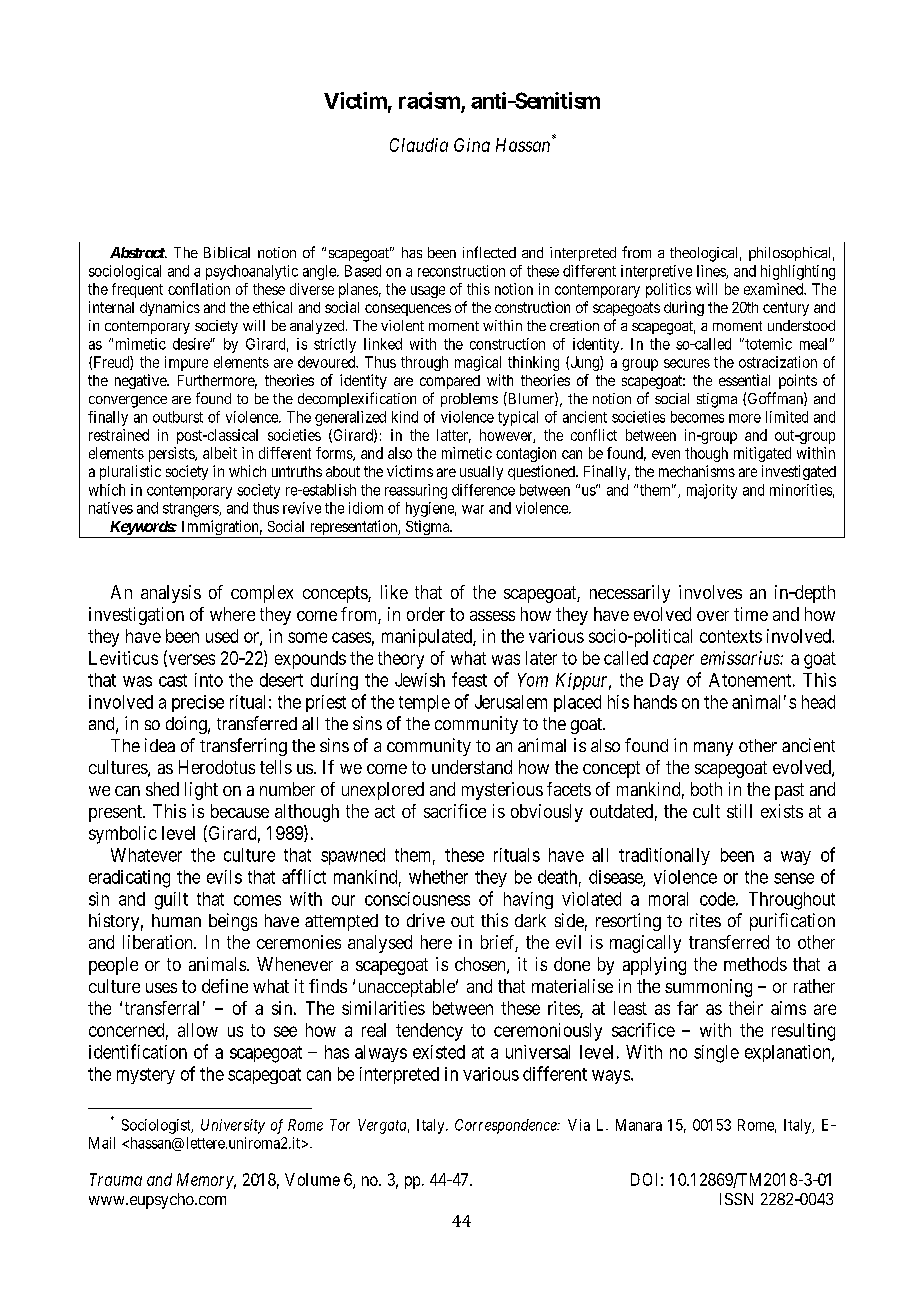  What do you see at coordinates (222, 636) in the image?
I see `used` at bounding box center [222, 636].
